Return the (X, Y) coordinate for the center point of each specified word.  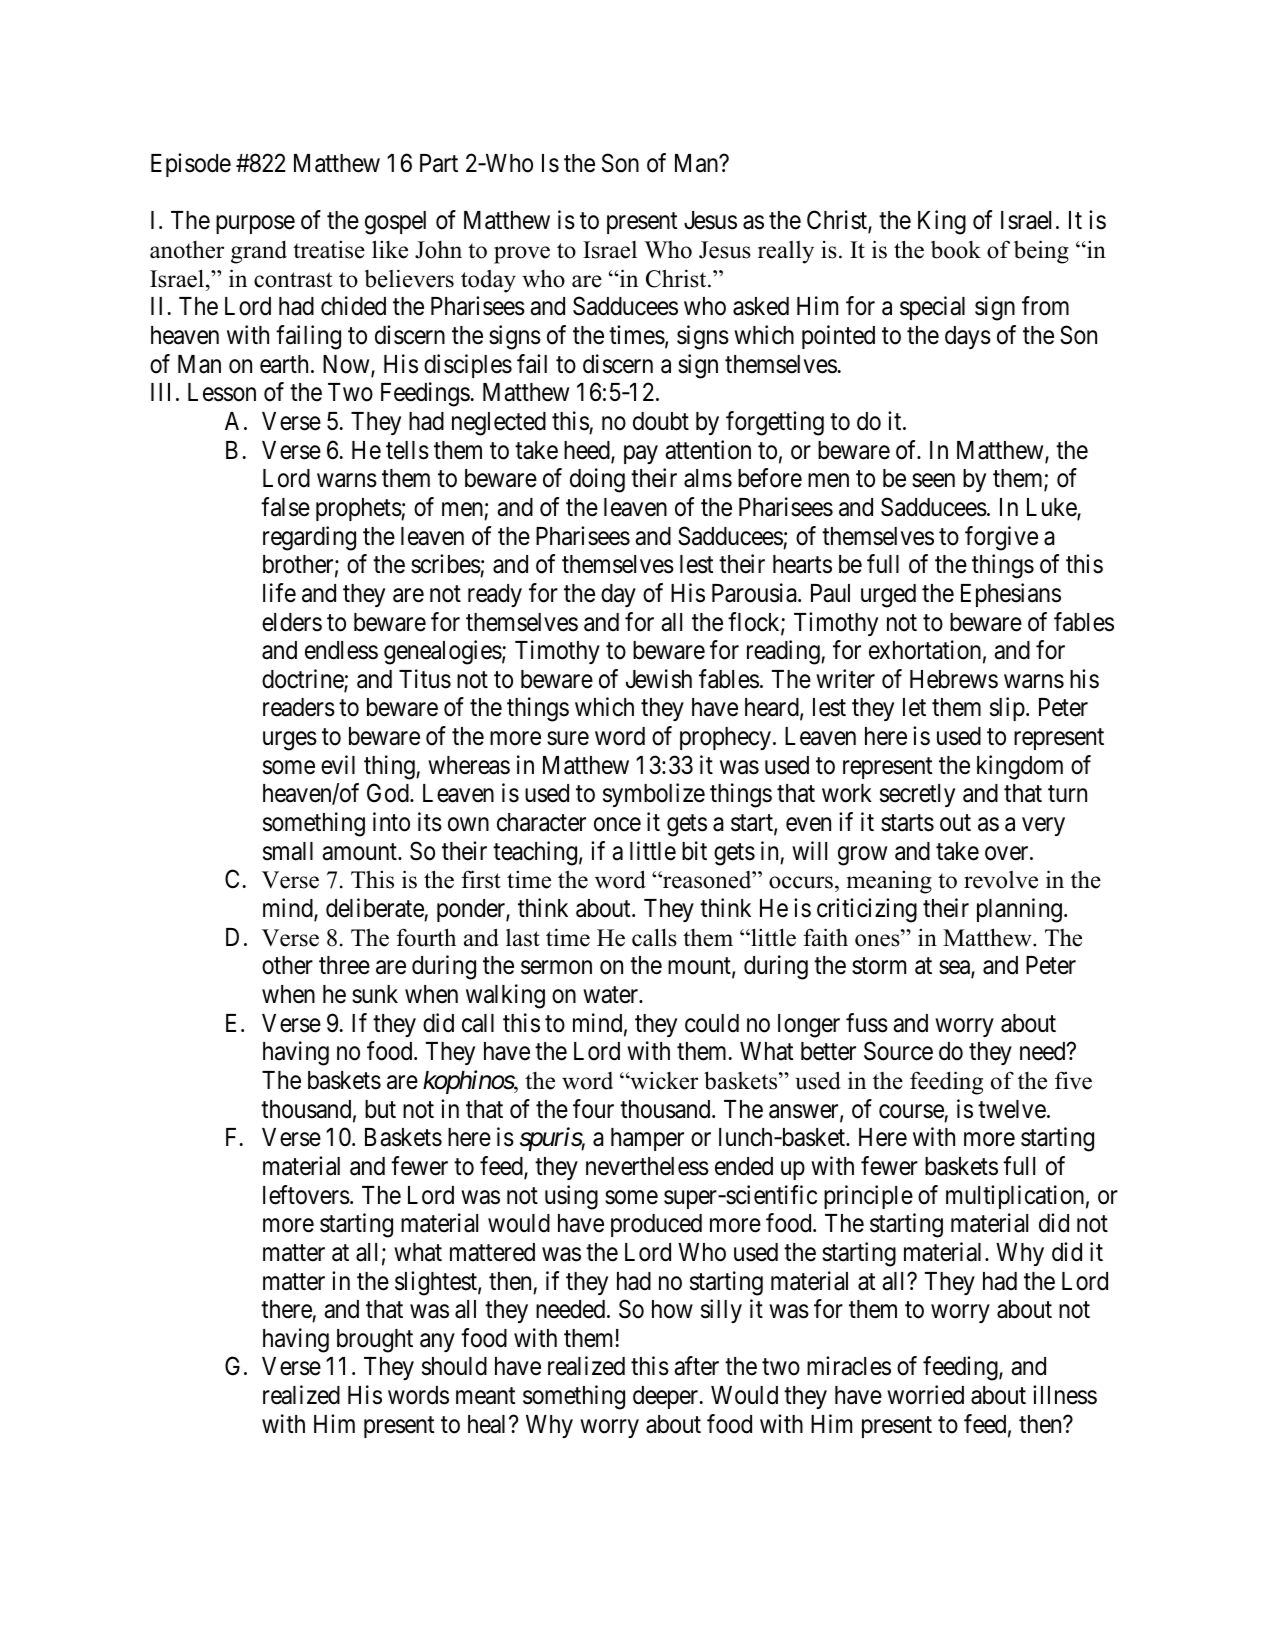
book (956, 250)
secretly (917, 795)
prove (522, 255)
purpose (255, 225)
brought (375, 1341)
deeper (667, 1397)
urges (290, 741)
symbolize (654, 795)
